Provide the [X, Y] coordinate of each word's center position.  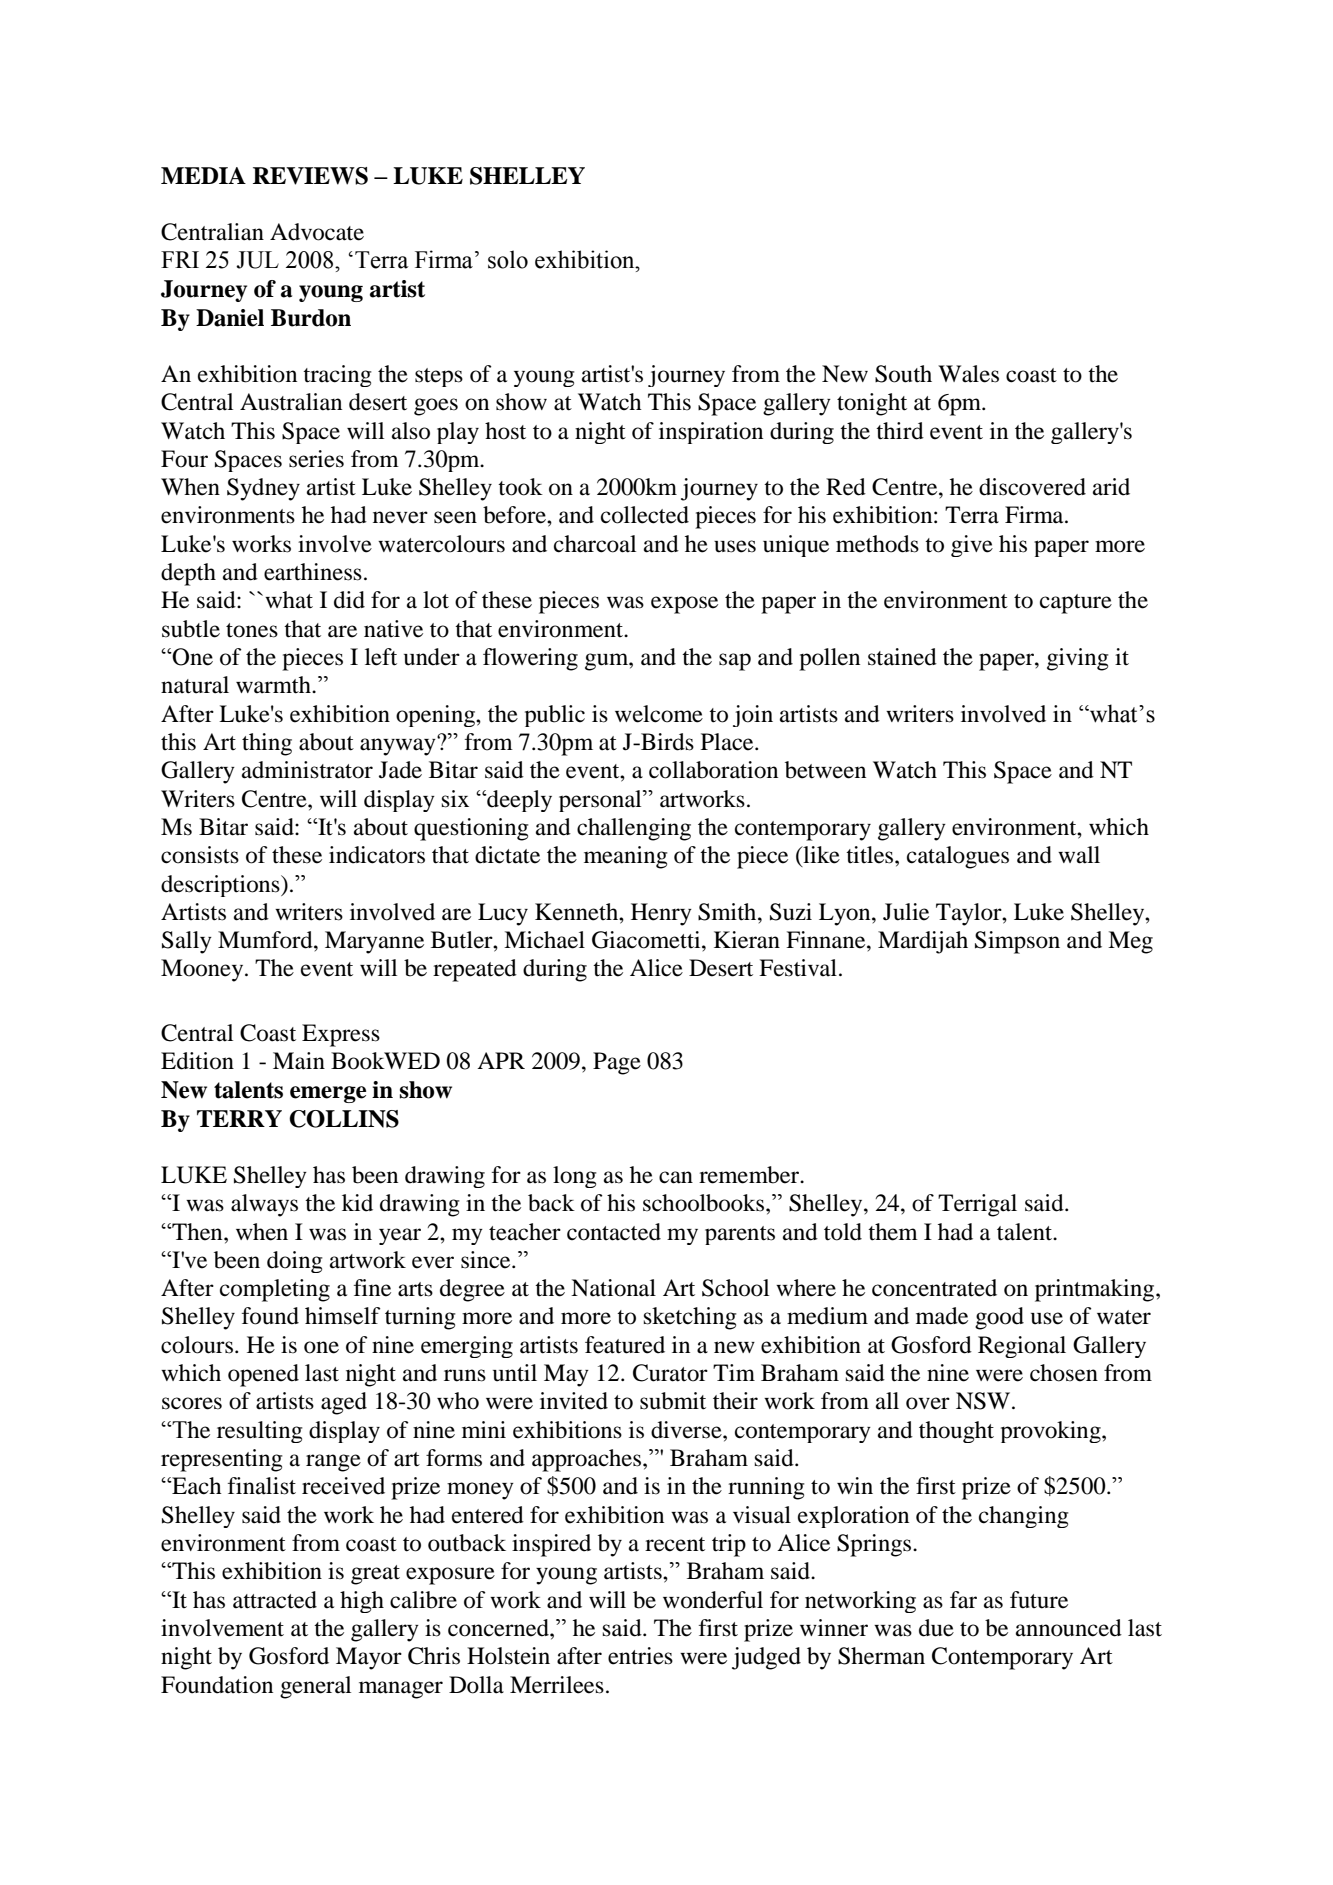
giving [1078, 659]
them [893, 1232]
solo [508, 259]
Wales [968, 374]
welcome [659, 714]
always [264, 1205]
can [676, 1177]
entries [640, 1656]
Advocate [317, 232]
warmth [274, 685]
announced [1069, 1628]
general [315, 1687]
